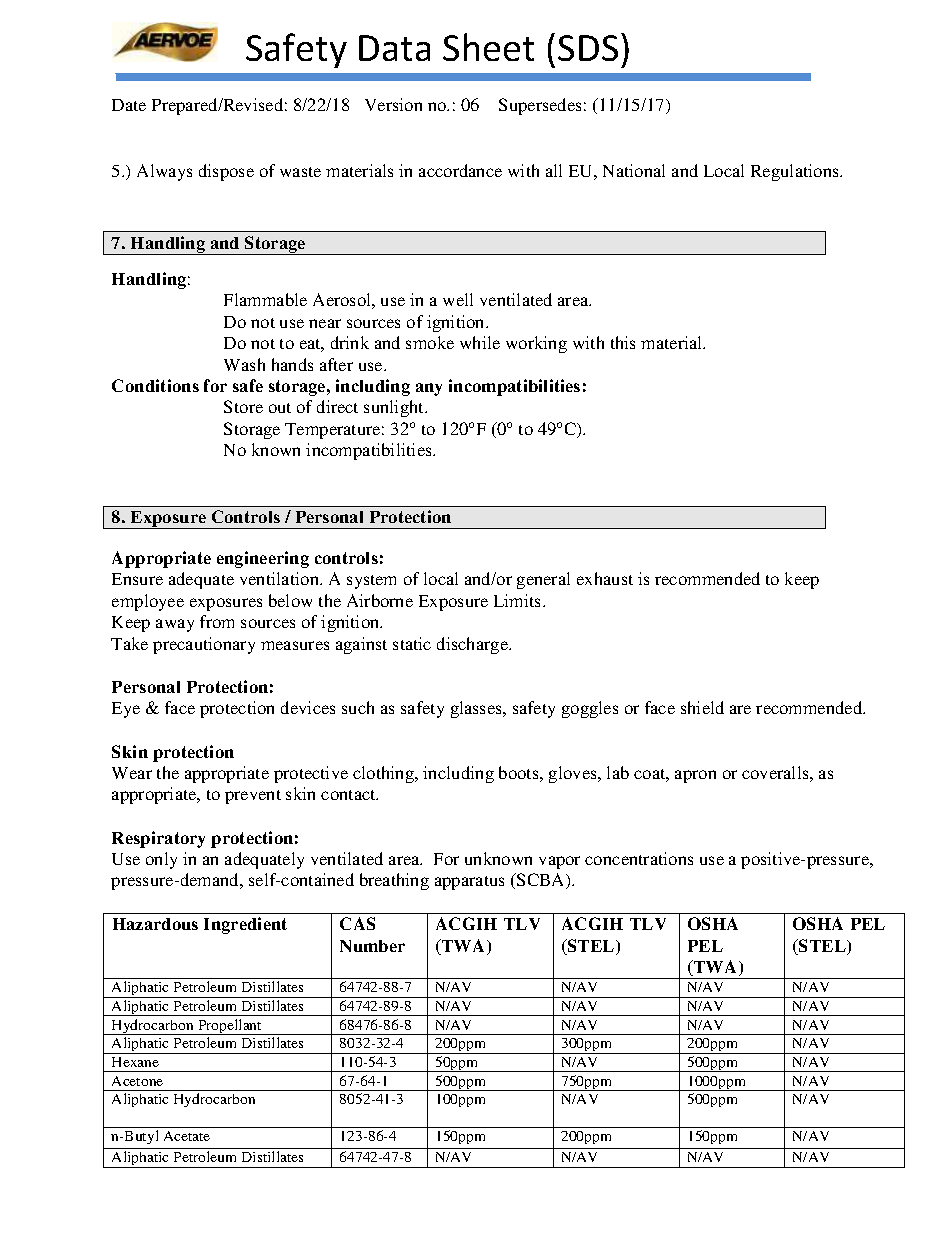 The image size is (952, 1233). What do you see at coordinates (458, 299) in the screenshot?
I see `well` at bounding box center [458, 299].
